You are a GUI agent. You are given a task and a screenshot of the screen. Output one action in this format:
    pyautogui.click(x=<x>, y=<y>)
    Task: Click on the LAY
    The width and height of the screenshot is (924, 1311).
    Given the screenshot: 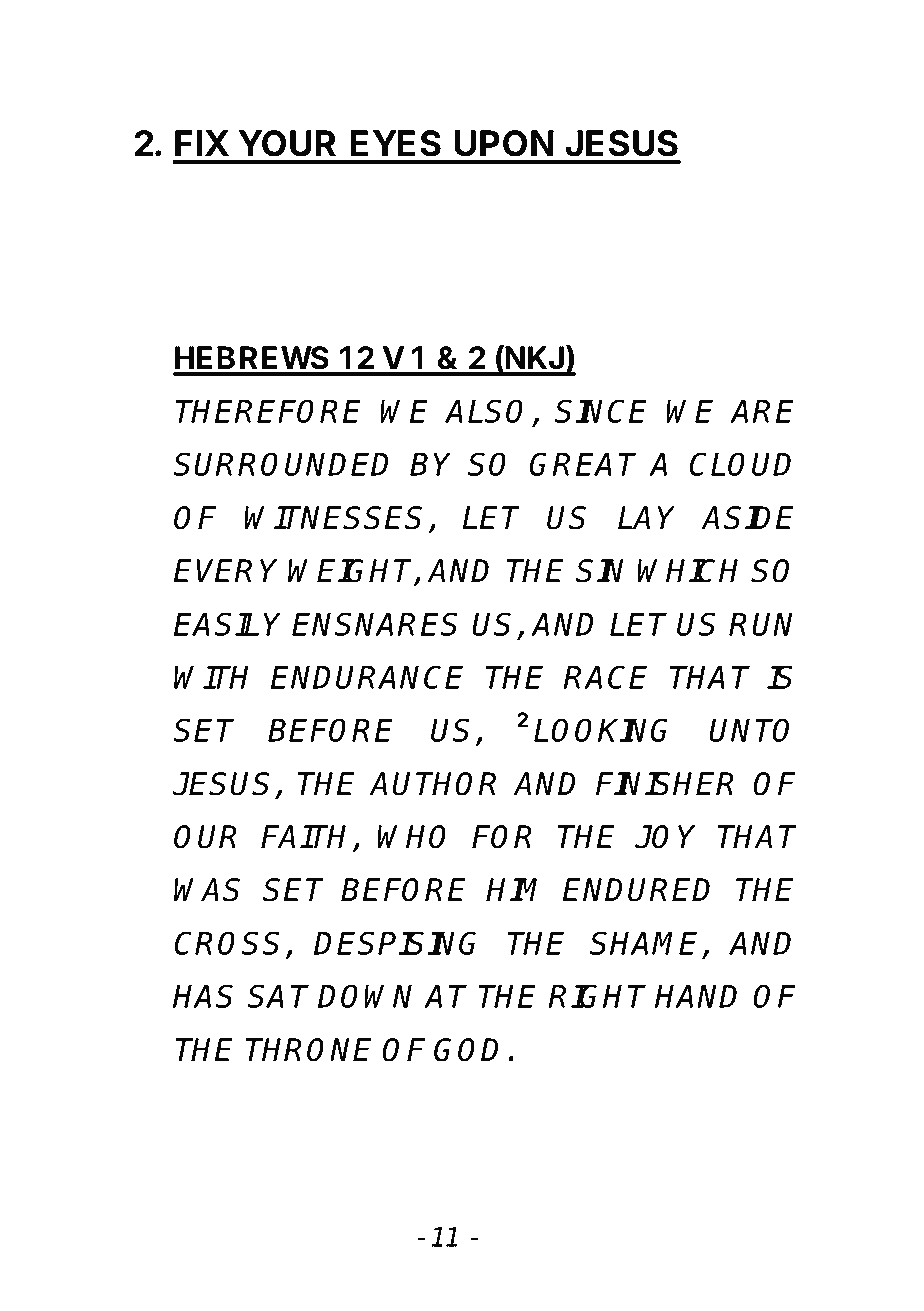 What is the action you would take?
    pyautogui.click(x=646, y=517)
